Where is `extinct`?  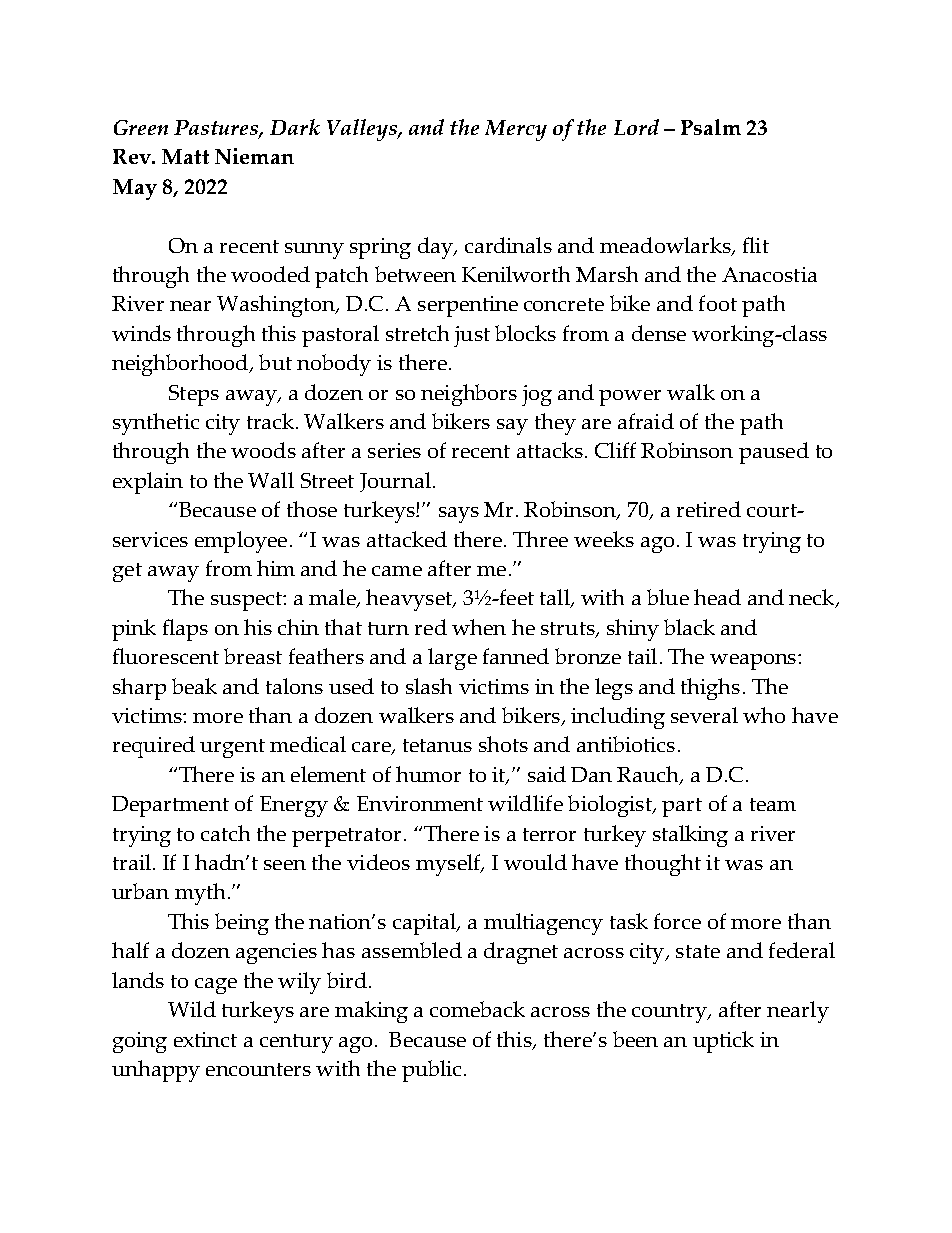 extinct is located at coordinates (205, 1039).
